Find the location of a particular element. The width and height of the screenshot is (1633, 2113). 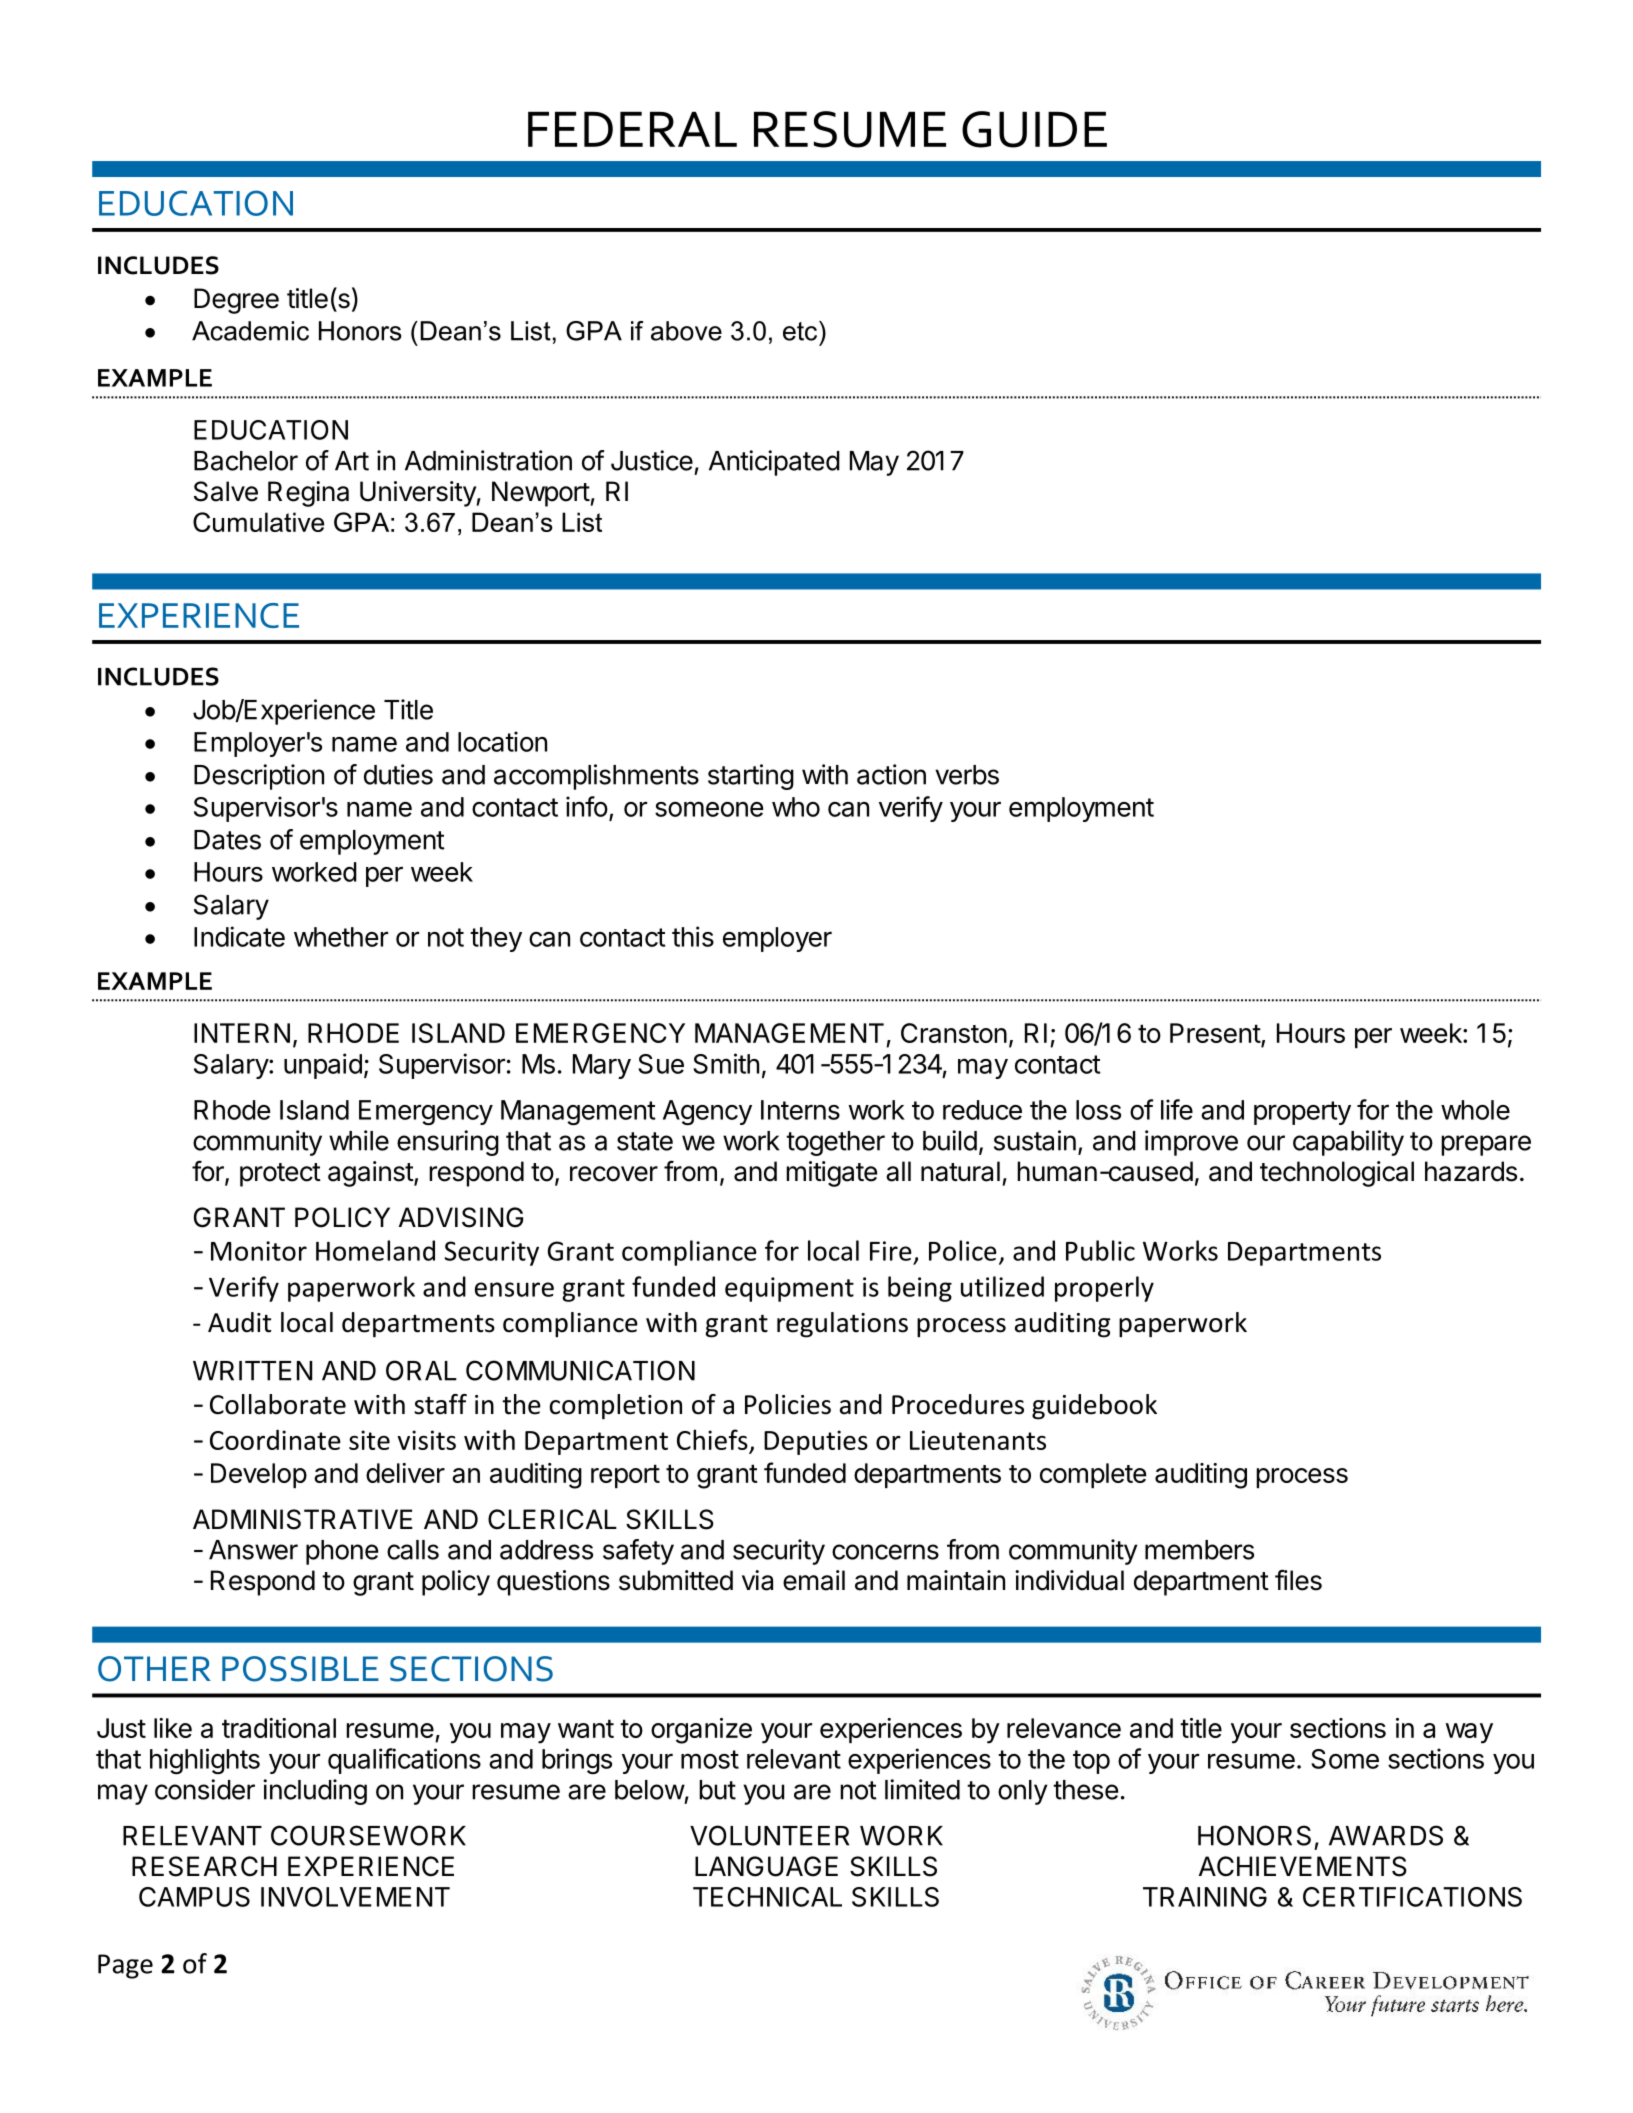

properly is located at coordinates (1104, 1289).
